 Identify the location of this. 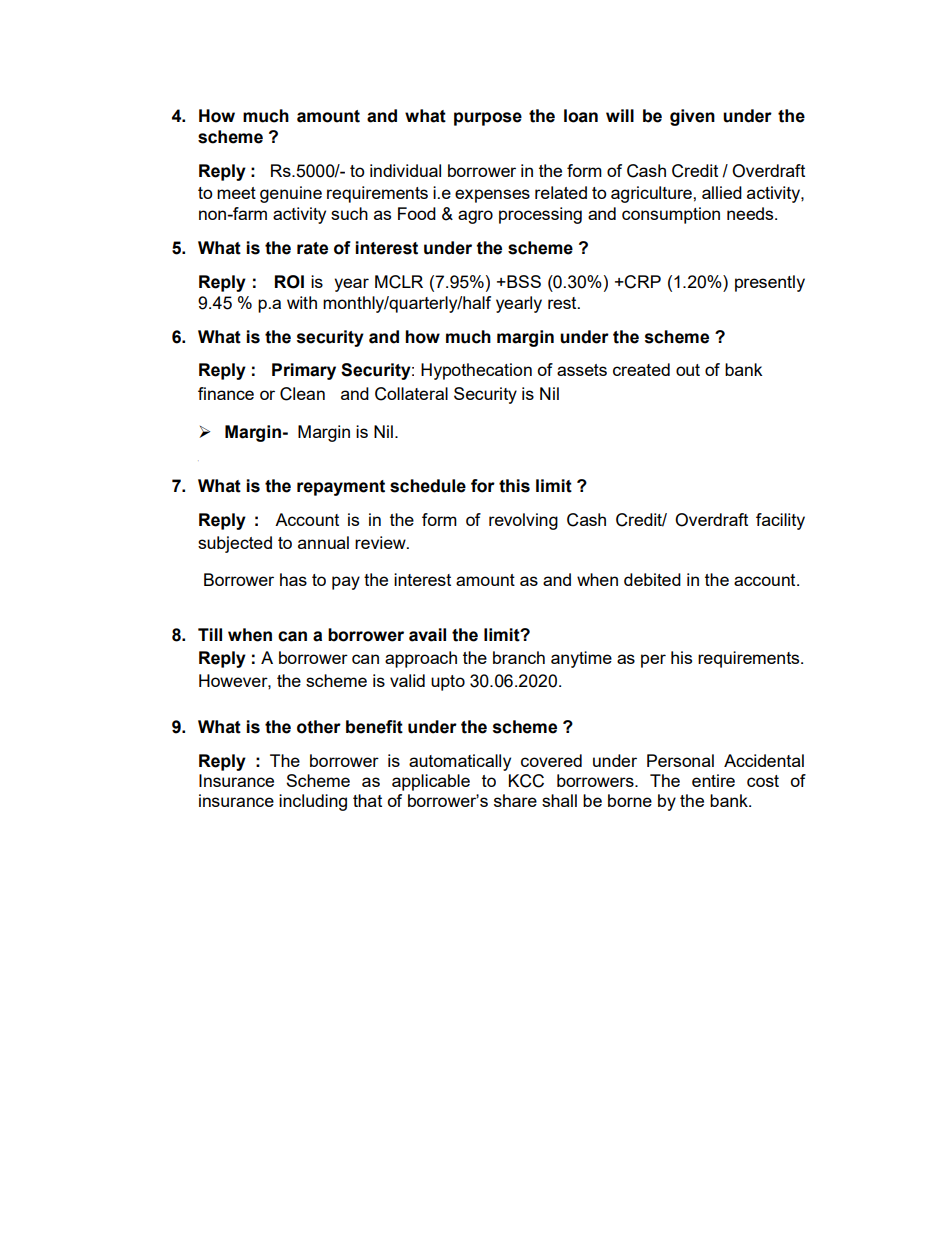
(514, 486).
